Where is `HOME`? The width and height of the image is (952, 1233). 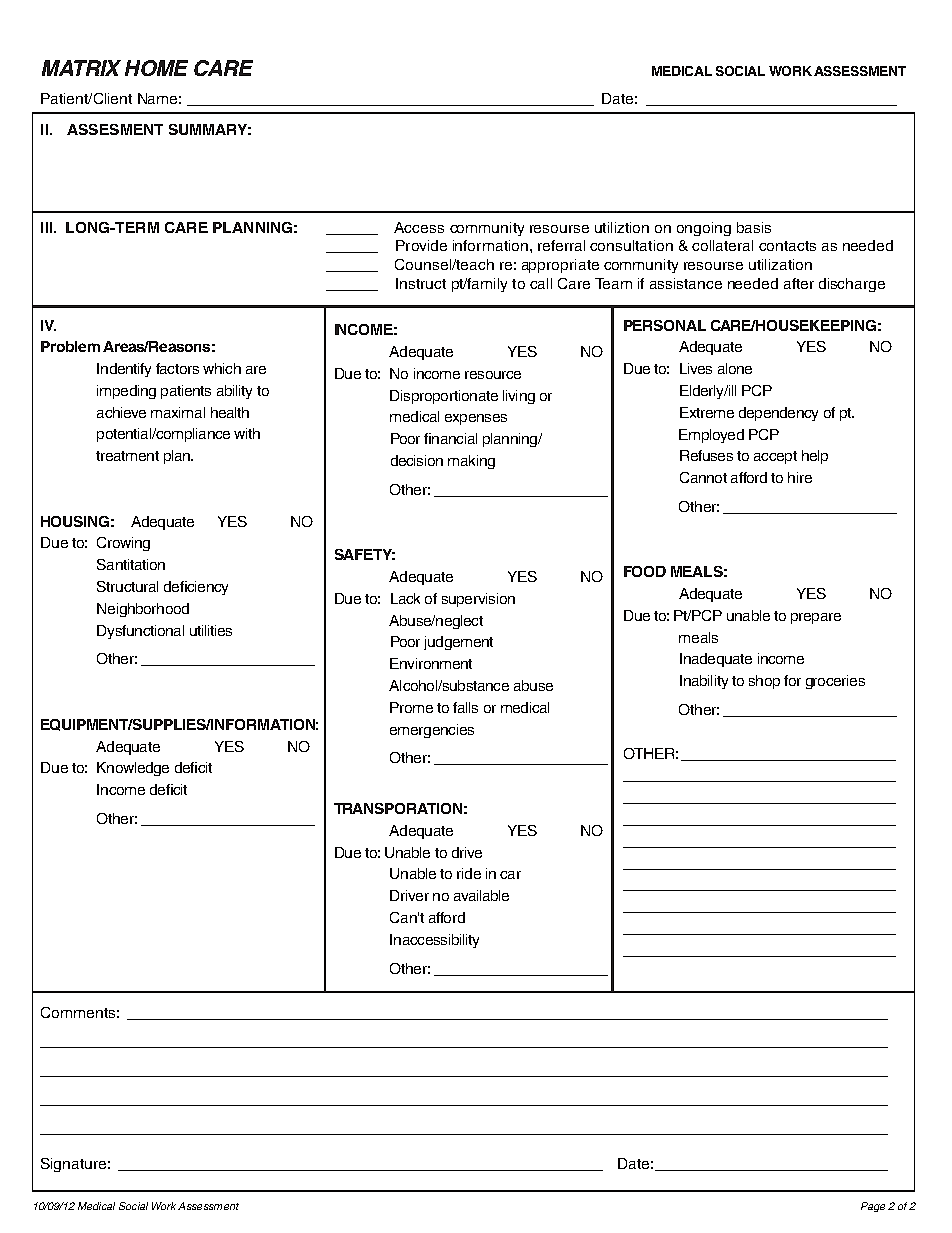
HOME is located at coordinates (156, 68).
